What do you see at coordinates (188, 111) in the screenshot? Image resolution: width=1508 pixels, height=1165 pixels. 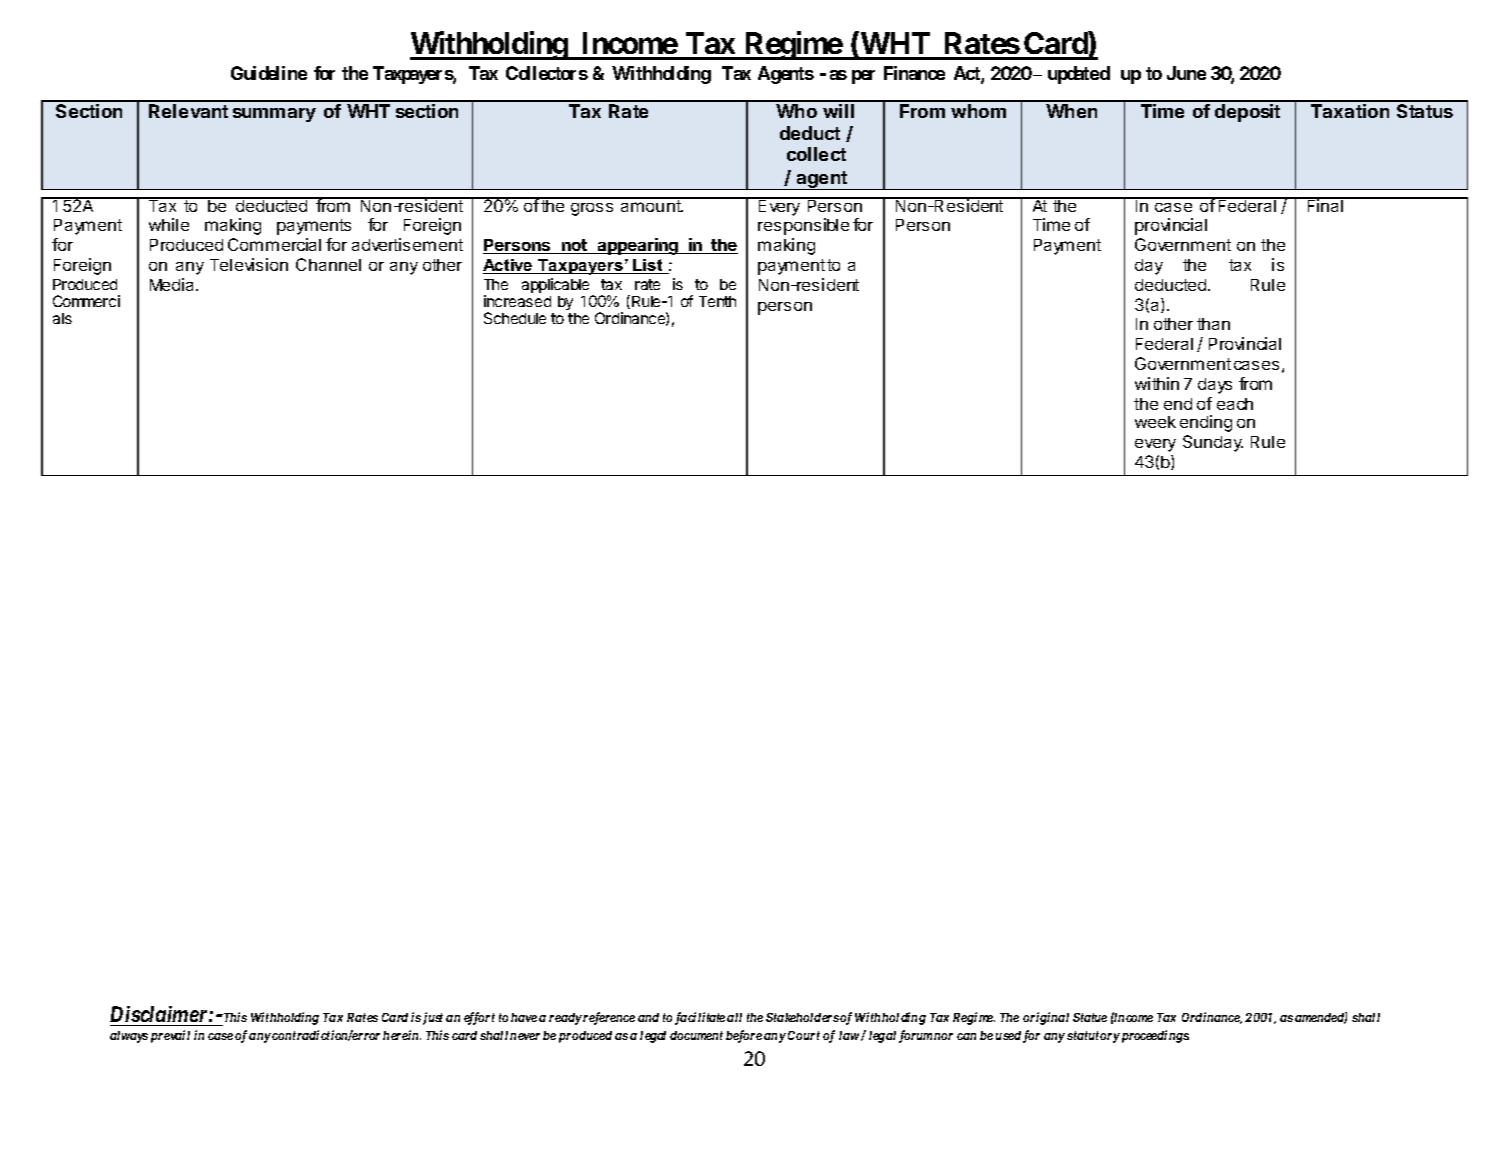 I see `Relevant` at bounding box center [188, 111].
